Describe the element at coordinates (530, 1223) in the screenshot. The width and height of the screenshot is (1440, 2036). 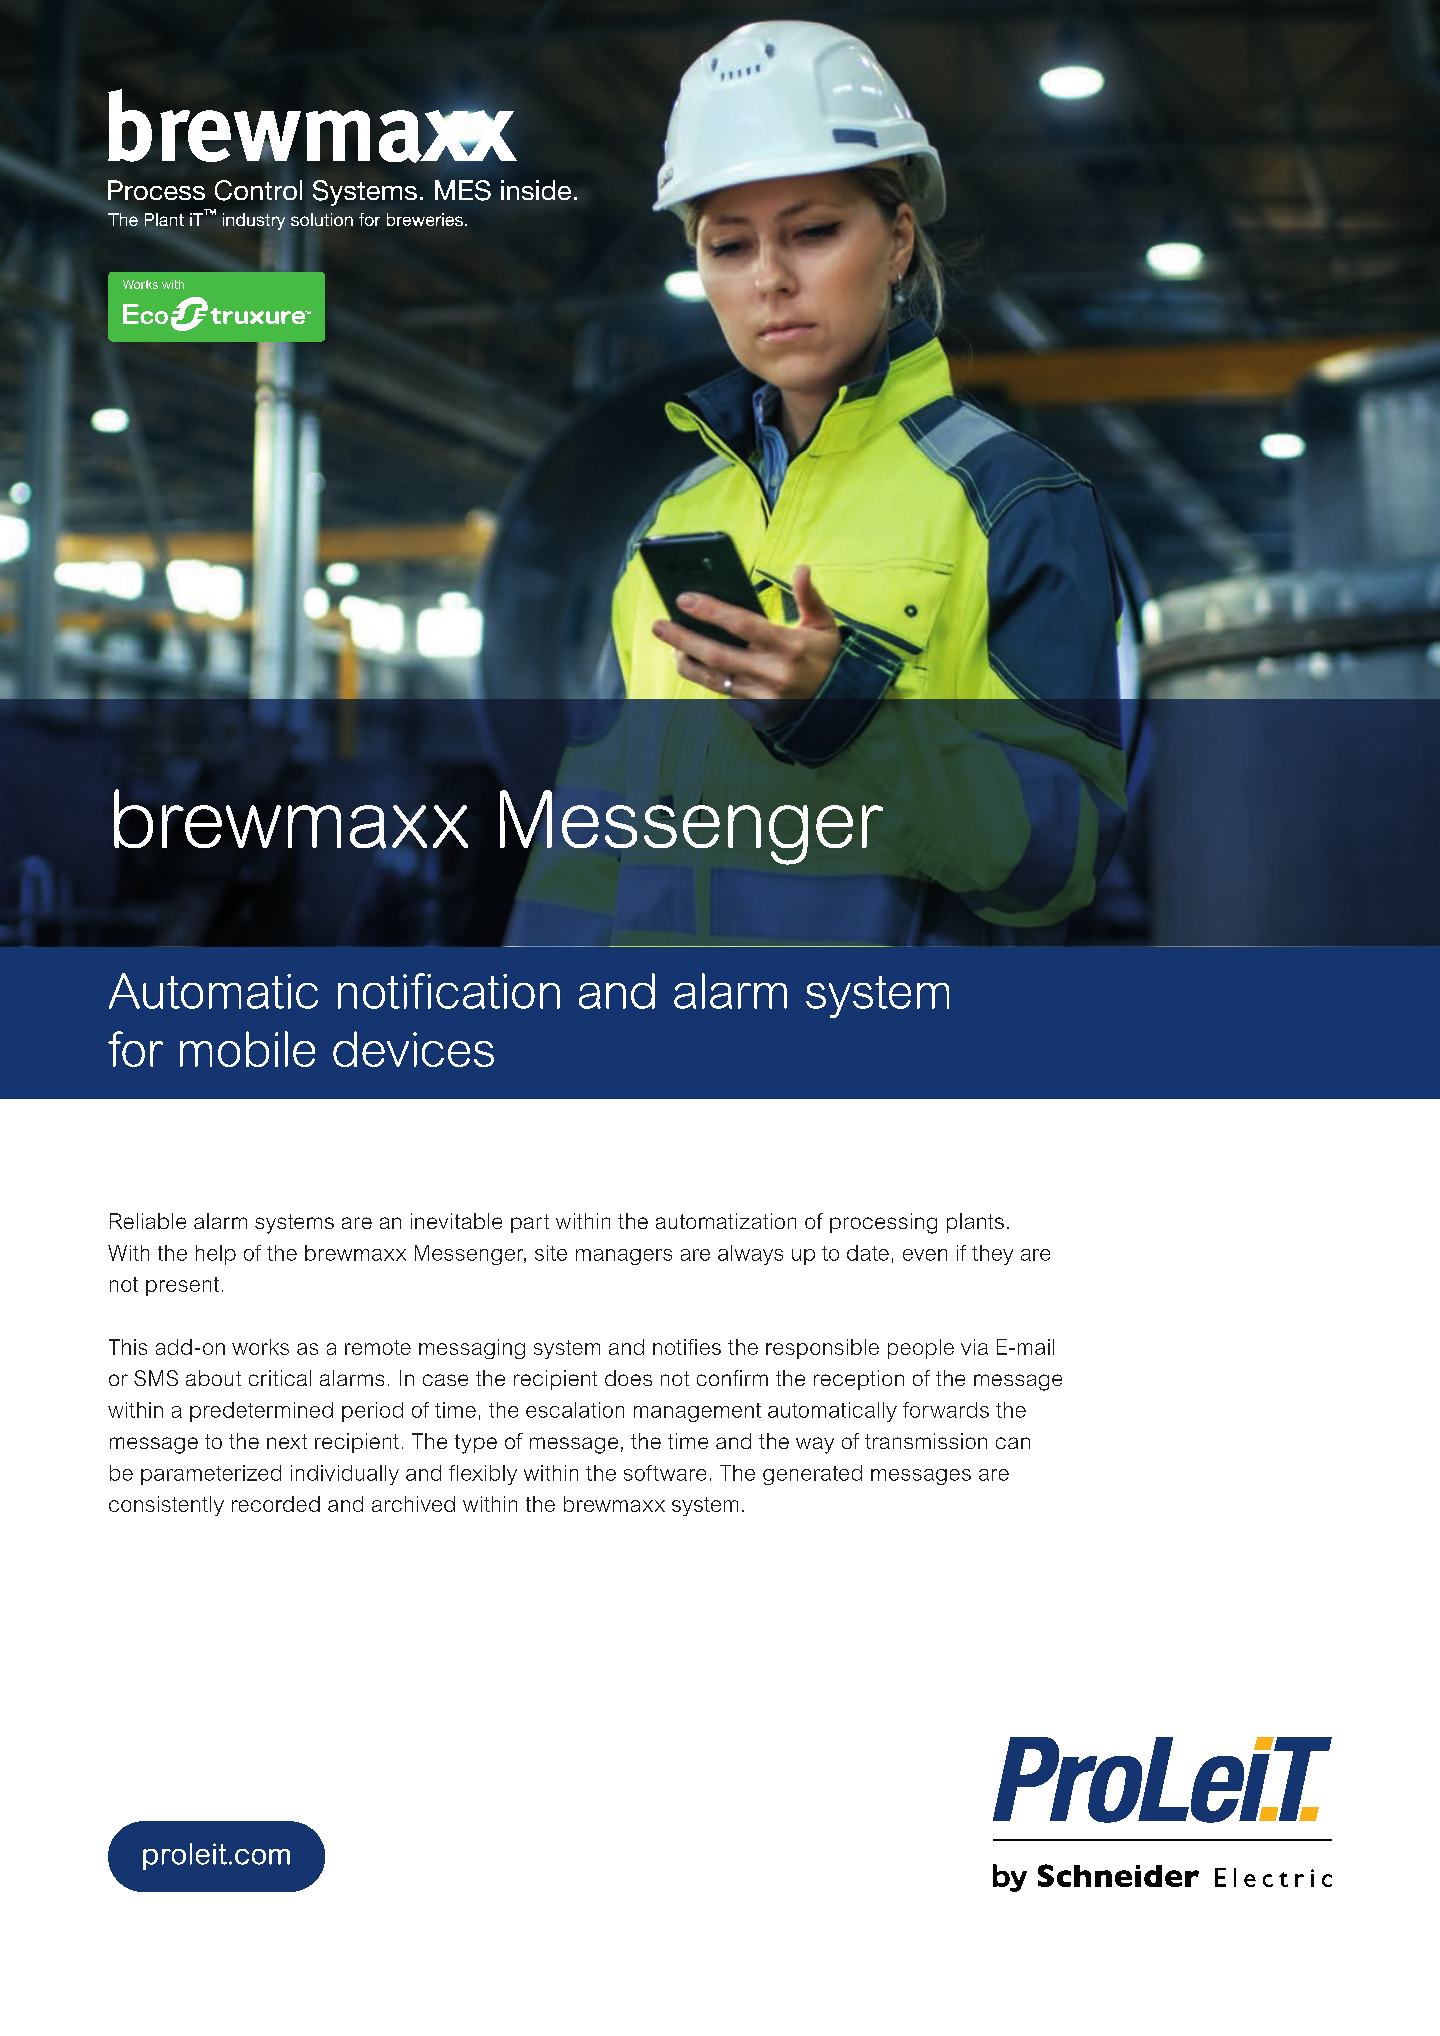
I see `part` at that location.
